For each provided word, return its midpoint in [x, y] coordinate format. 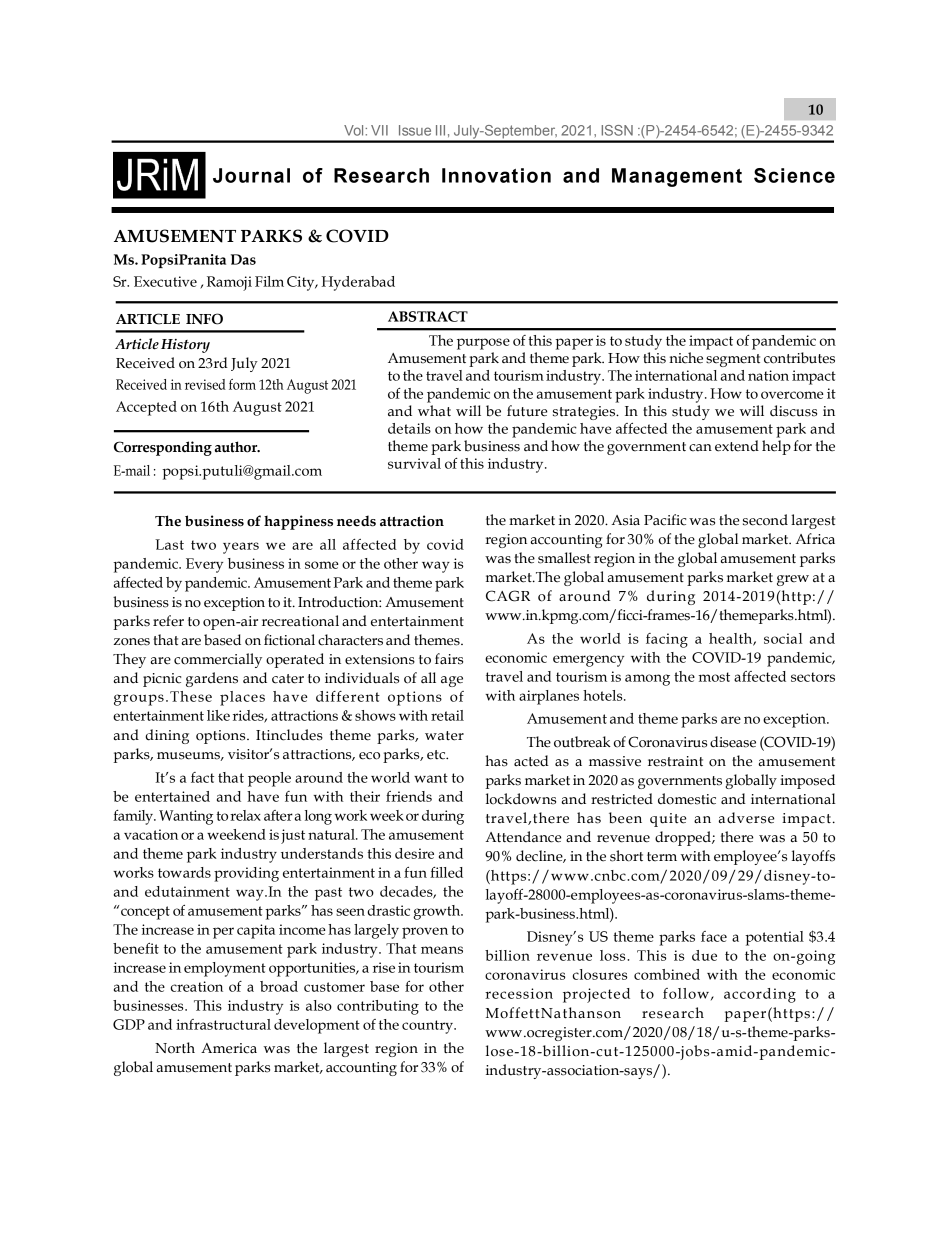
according [760, 995]
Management [677, 177]
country [428, 1027]
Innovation [496, 175]
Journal [251, 175]
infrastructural [223, 1024]
